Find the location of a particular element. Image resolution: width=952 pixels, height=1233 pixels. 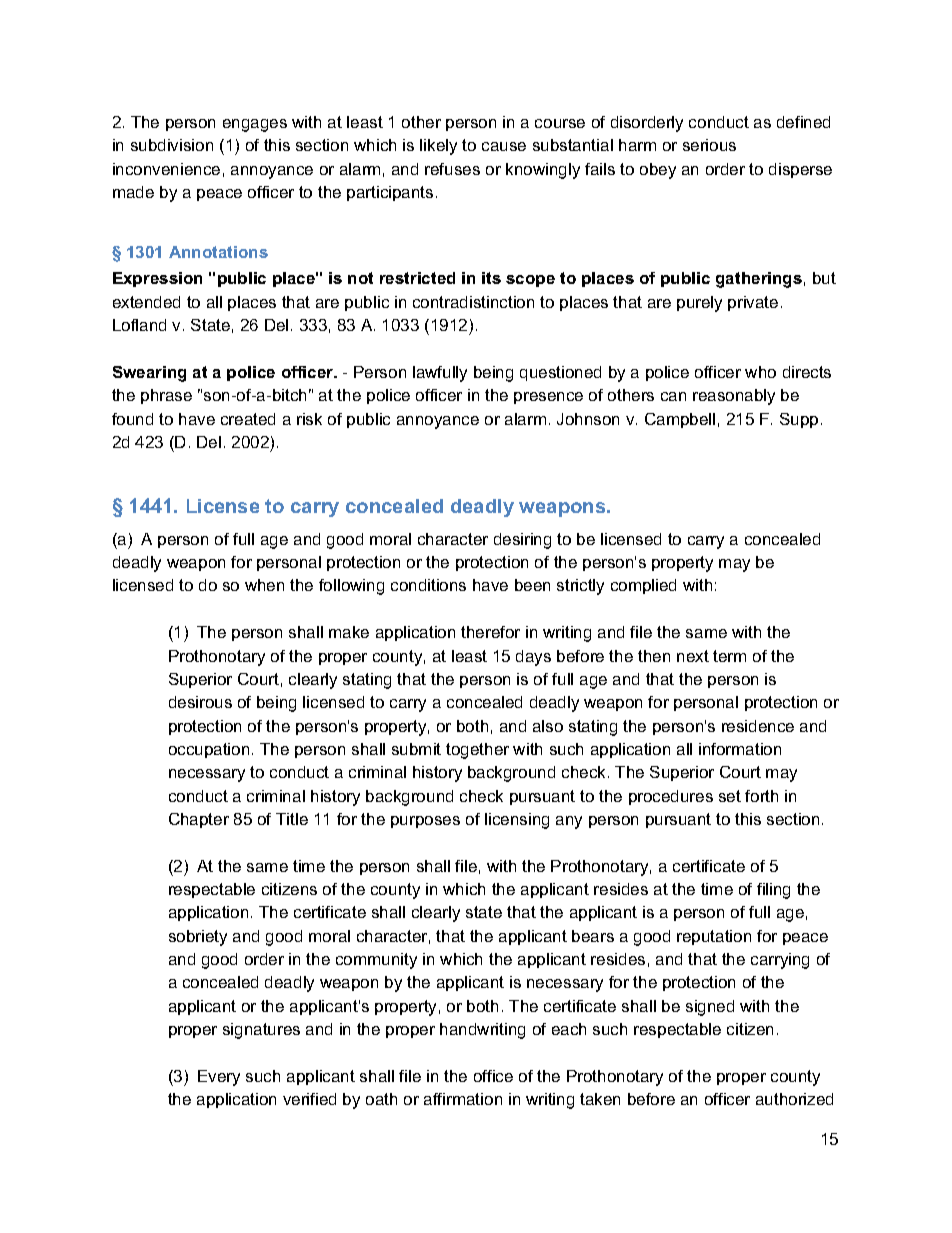

term is located at coordinates (729, 656).
